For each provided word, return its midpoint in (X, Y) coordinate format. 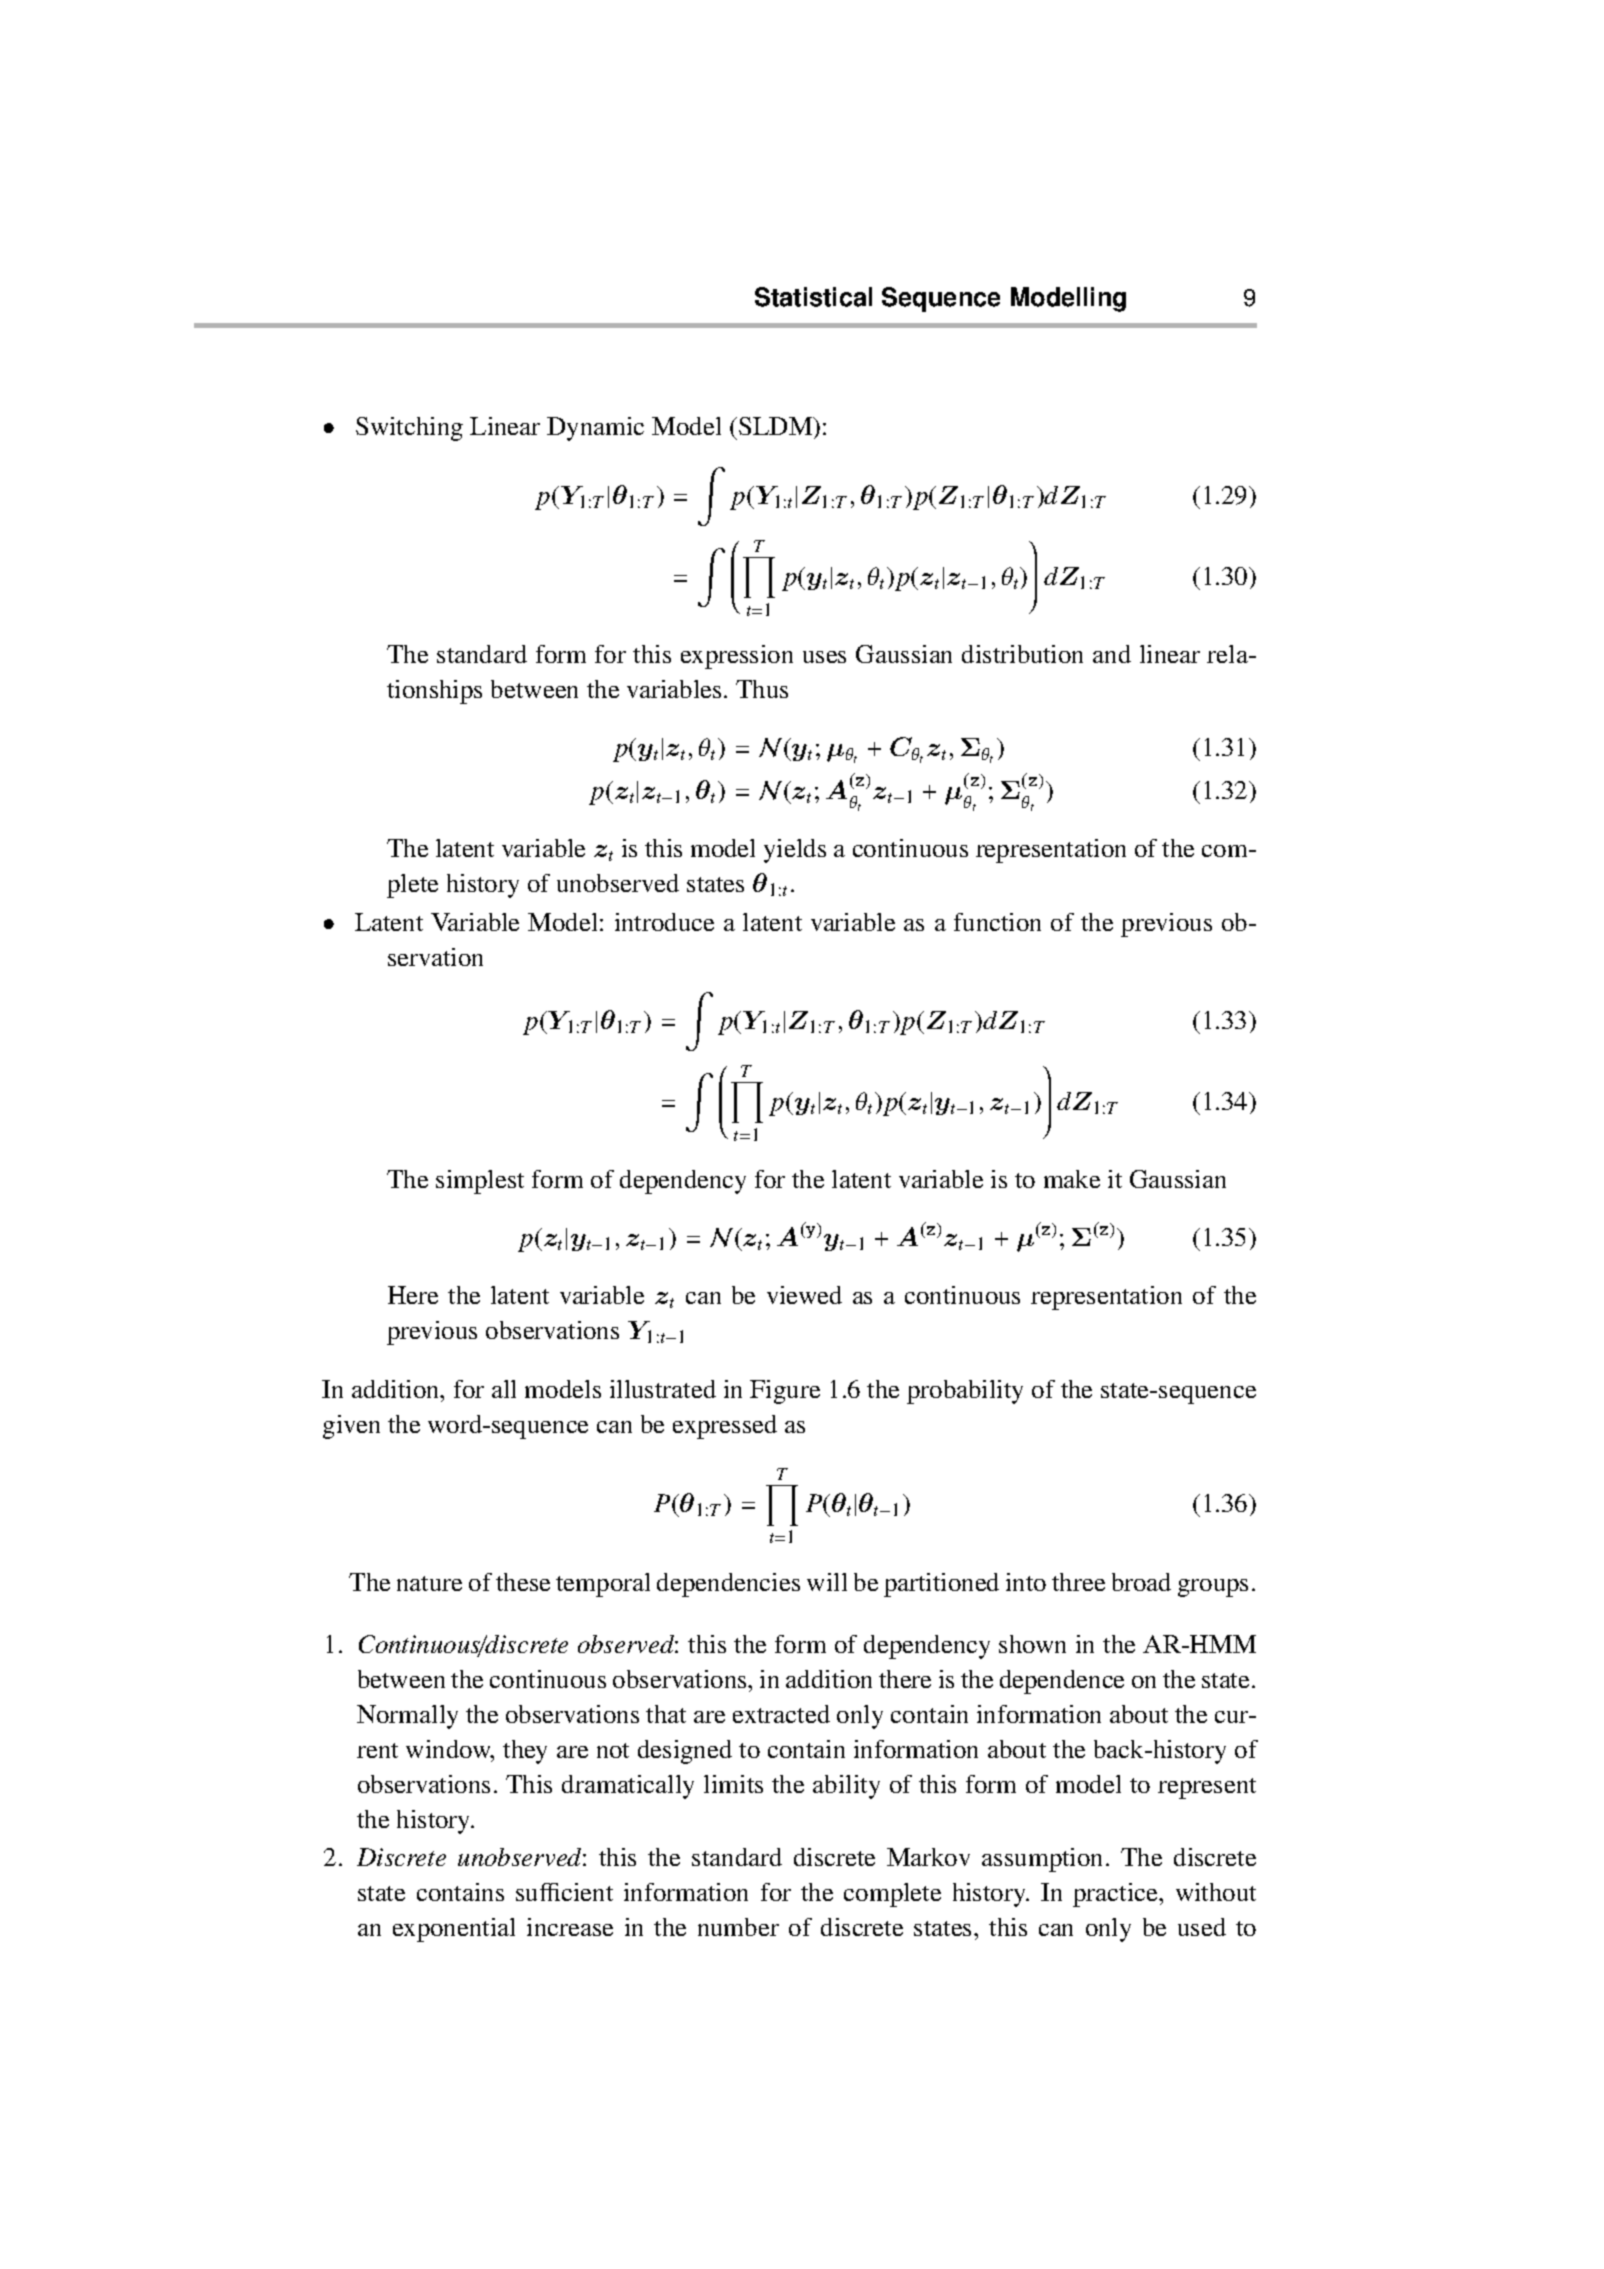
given (351, 1427)
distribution (1022, 654)
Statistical (813, 297)
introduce (664, 922)
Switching (409, 429)
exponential (454, 1930)
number (738, 1927)
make (1072, 1179)
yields (795, 851)
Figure (785, 1392)
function (997, 922)
